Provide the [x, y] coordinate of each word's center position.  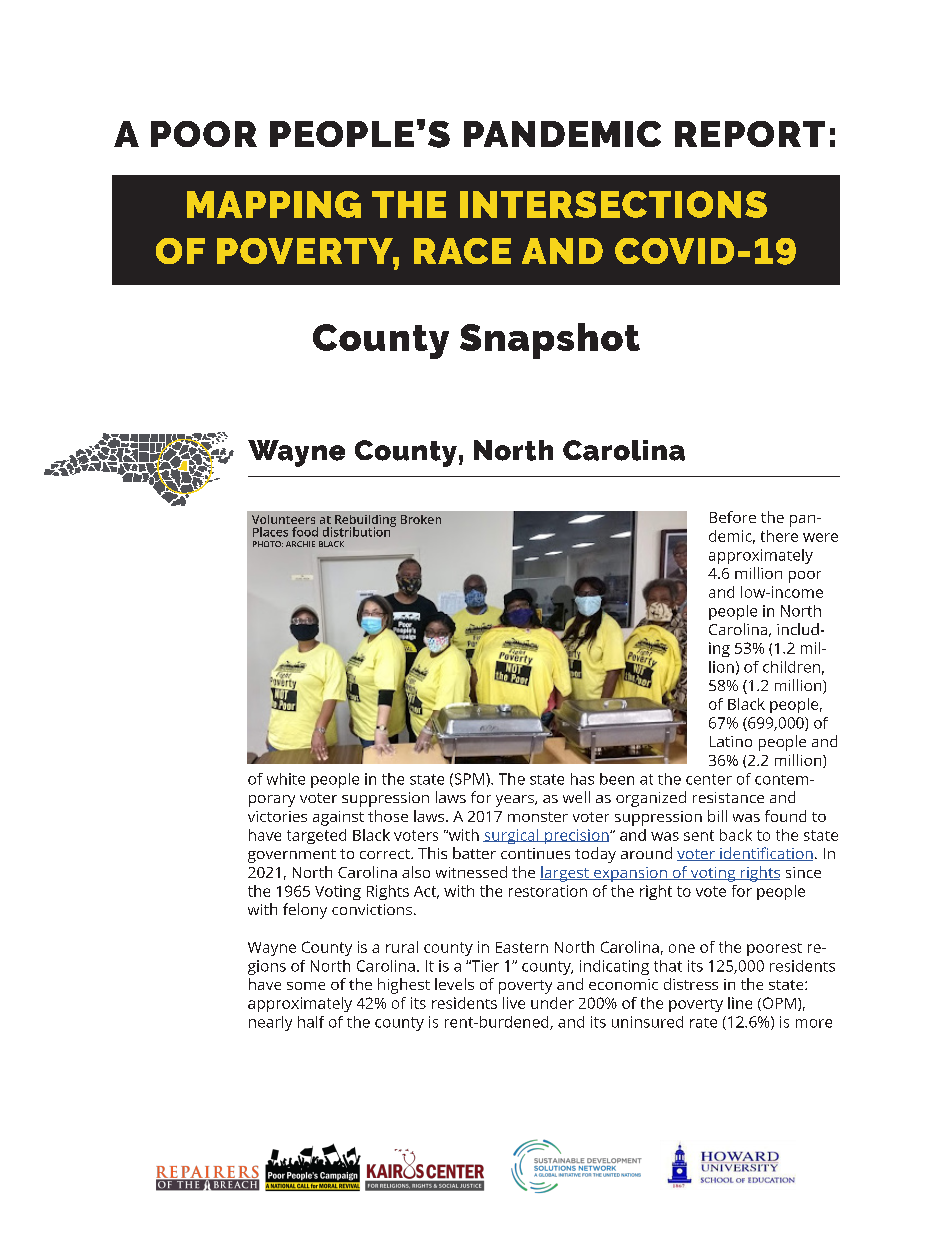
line [740, 1003]
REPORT [750, 134]
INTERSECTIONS [613, 204]
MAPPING [274, 204]
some [306, 986]
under [552, 1003]
